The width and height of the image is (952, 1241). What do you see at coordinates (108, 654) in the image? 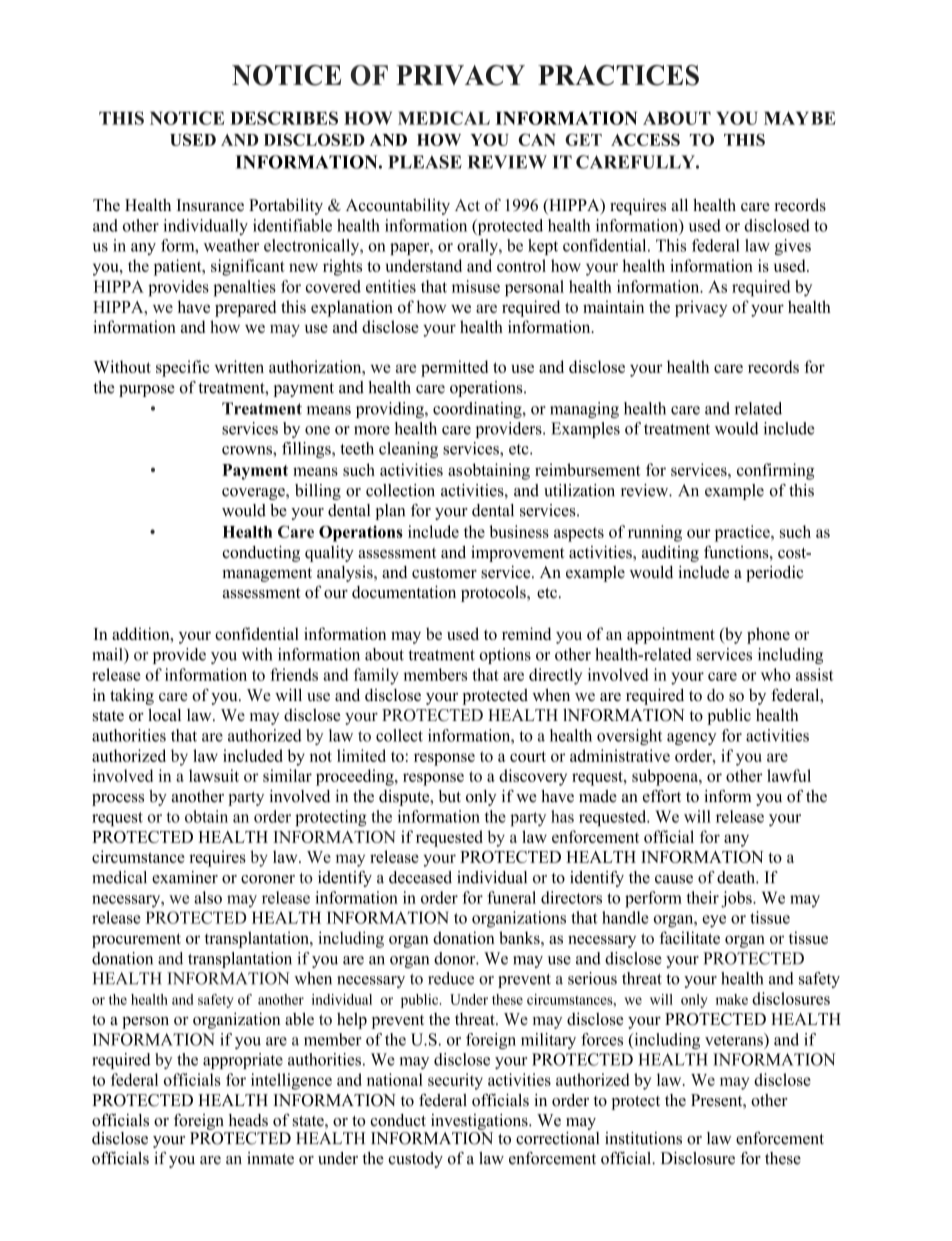
I see `mail` at bounding box center [108, 654].
